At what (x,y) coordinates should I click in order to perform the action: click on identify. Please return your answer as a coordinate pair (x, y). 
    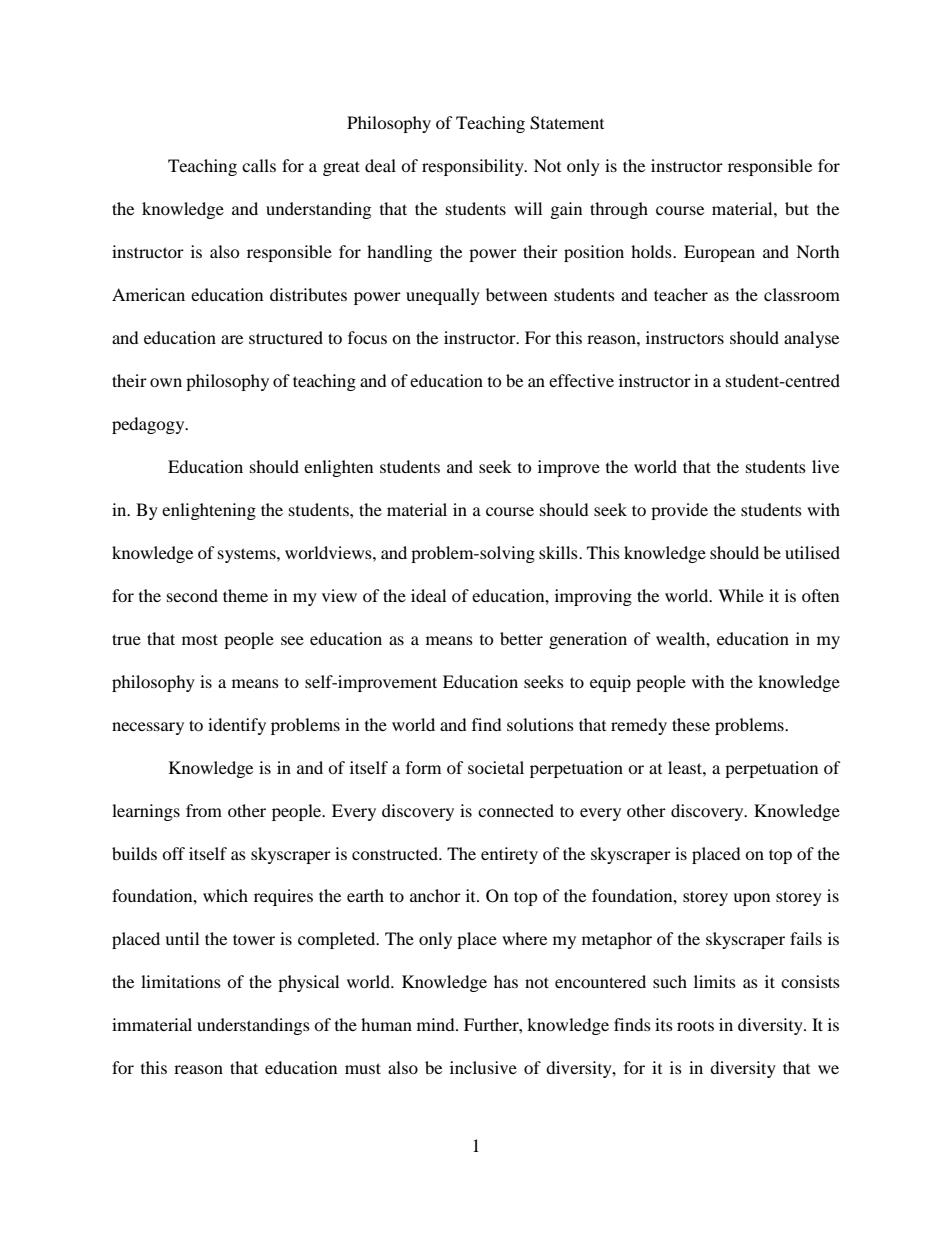
    Looking at the image, I should click on (237, 726).
